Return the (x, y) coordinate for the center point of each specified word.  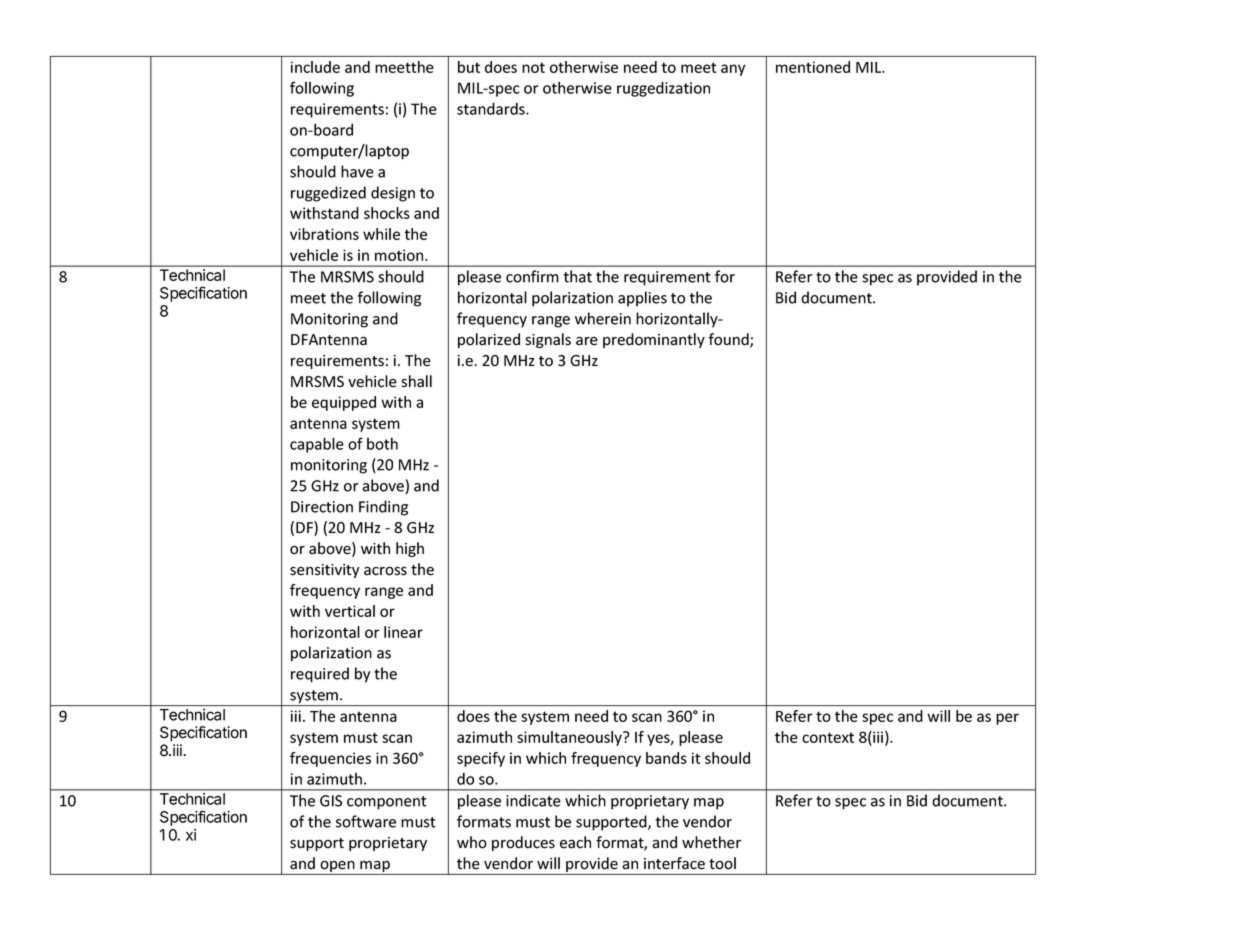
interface (674, 863)
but (469, 67)
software (366, 821)
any (733, 70)
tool (722, 863)
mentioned (813, 67)
